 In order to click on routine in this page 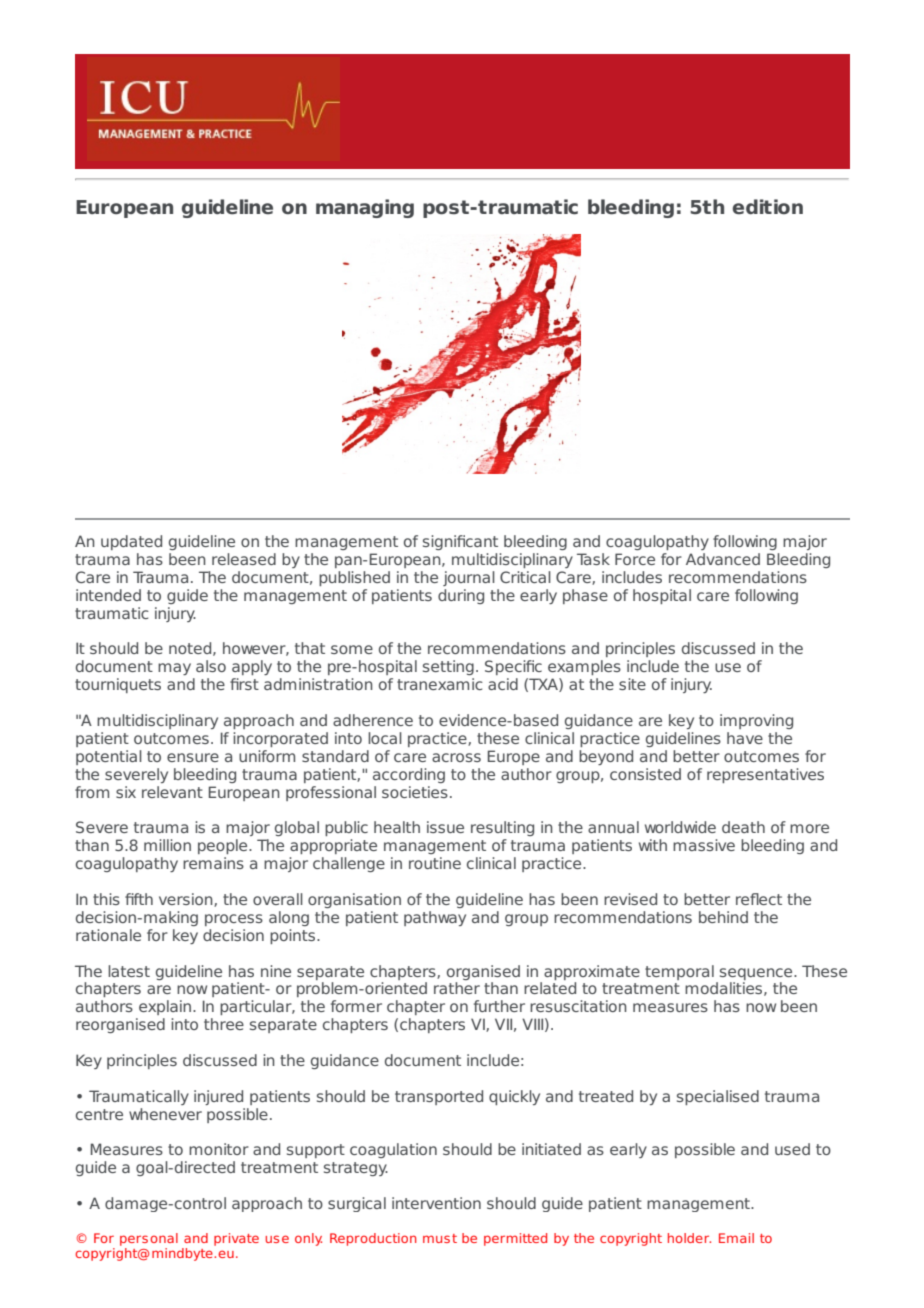, I will do `click(435, 863)`.
